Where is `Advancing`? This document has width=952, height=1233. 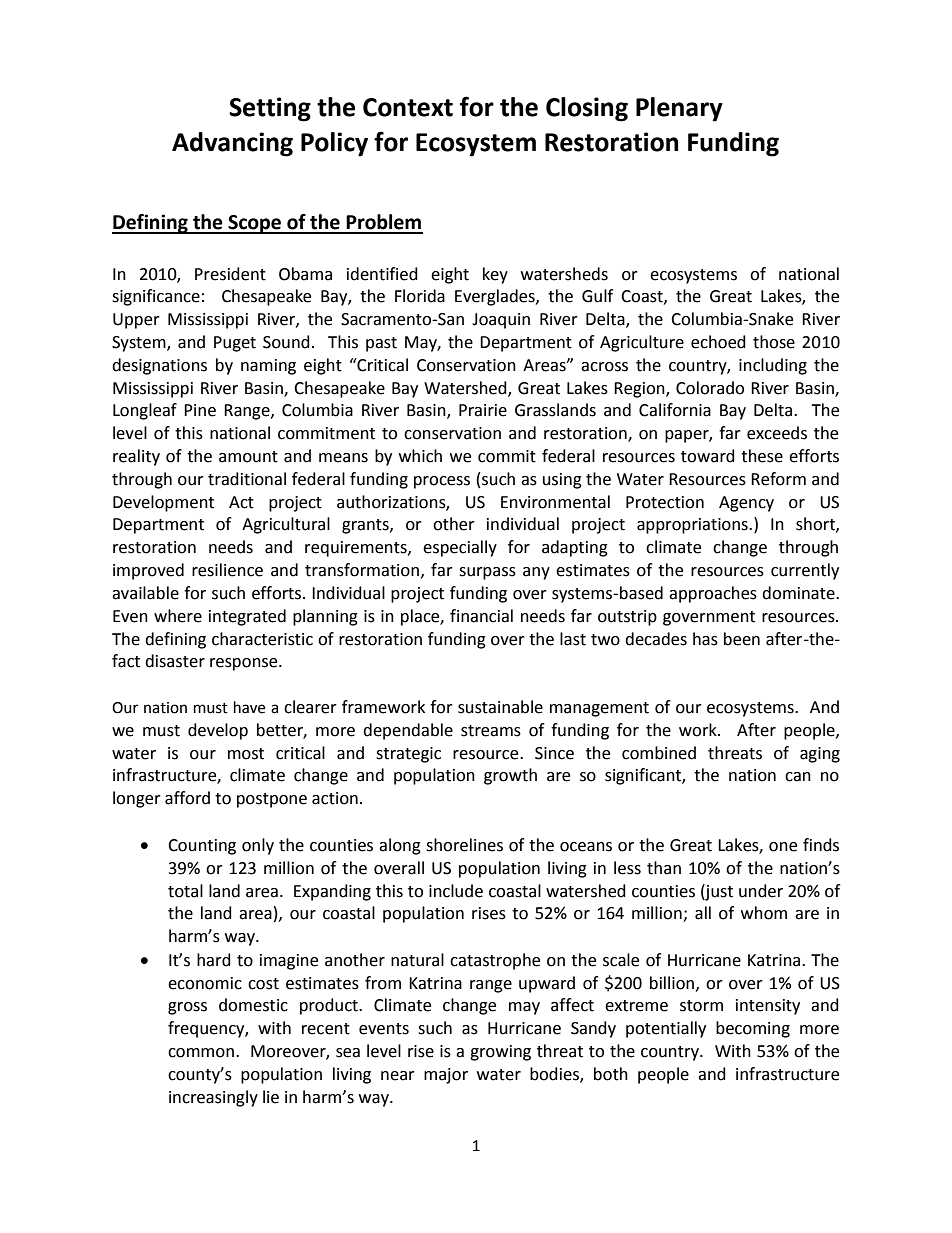
Advancing is located at coordinates (232, 144).
